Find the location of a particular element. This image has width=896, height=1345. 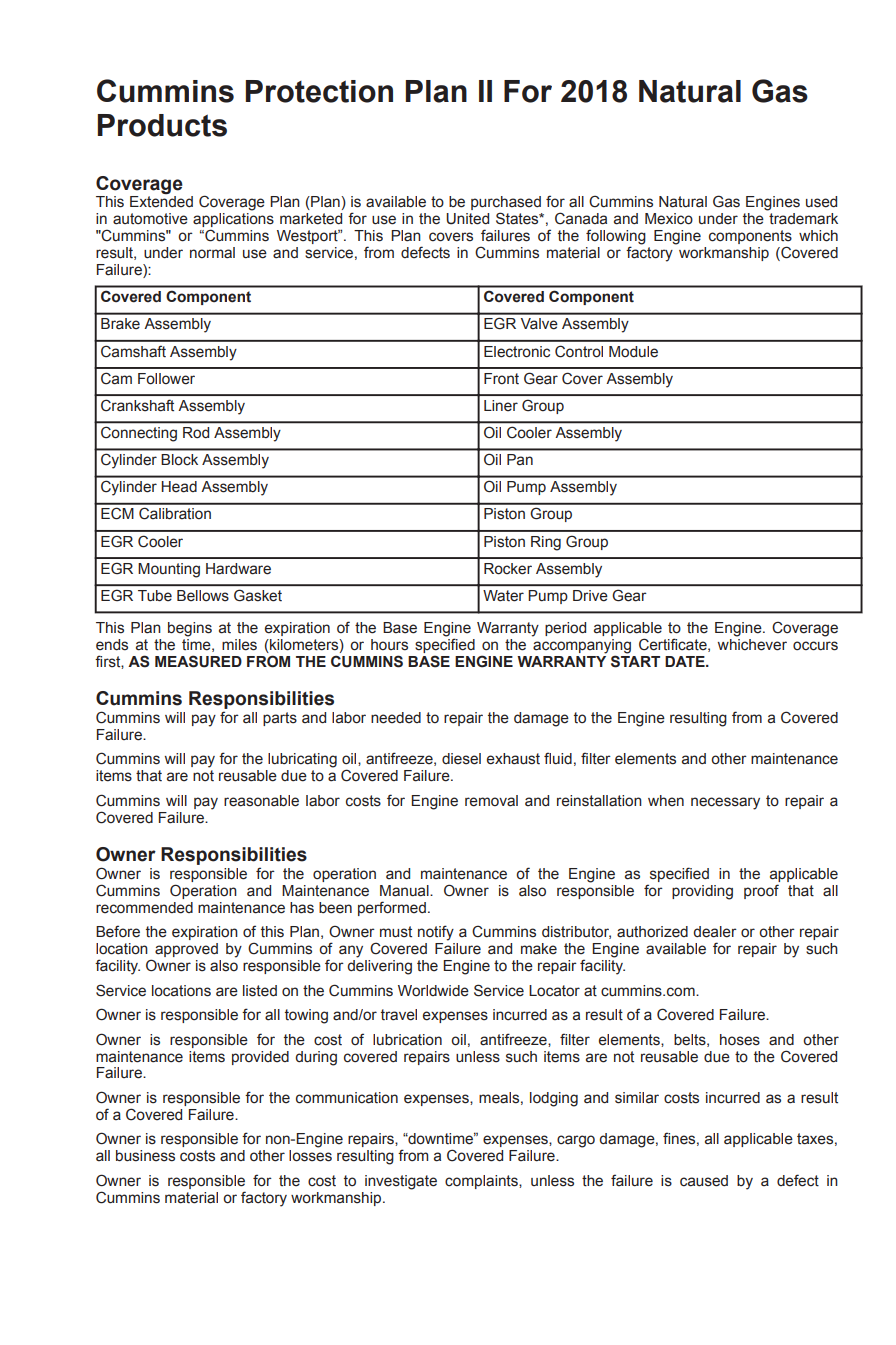

purchased is located at coordinates (506, 204).
